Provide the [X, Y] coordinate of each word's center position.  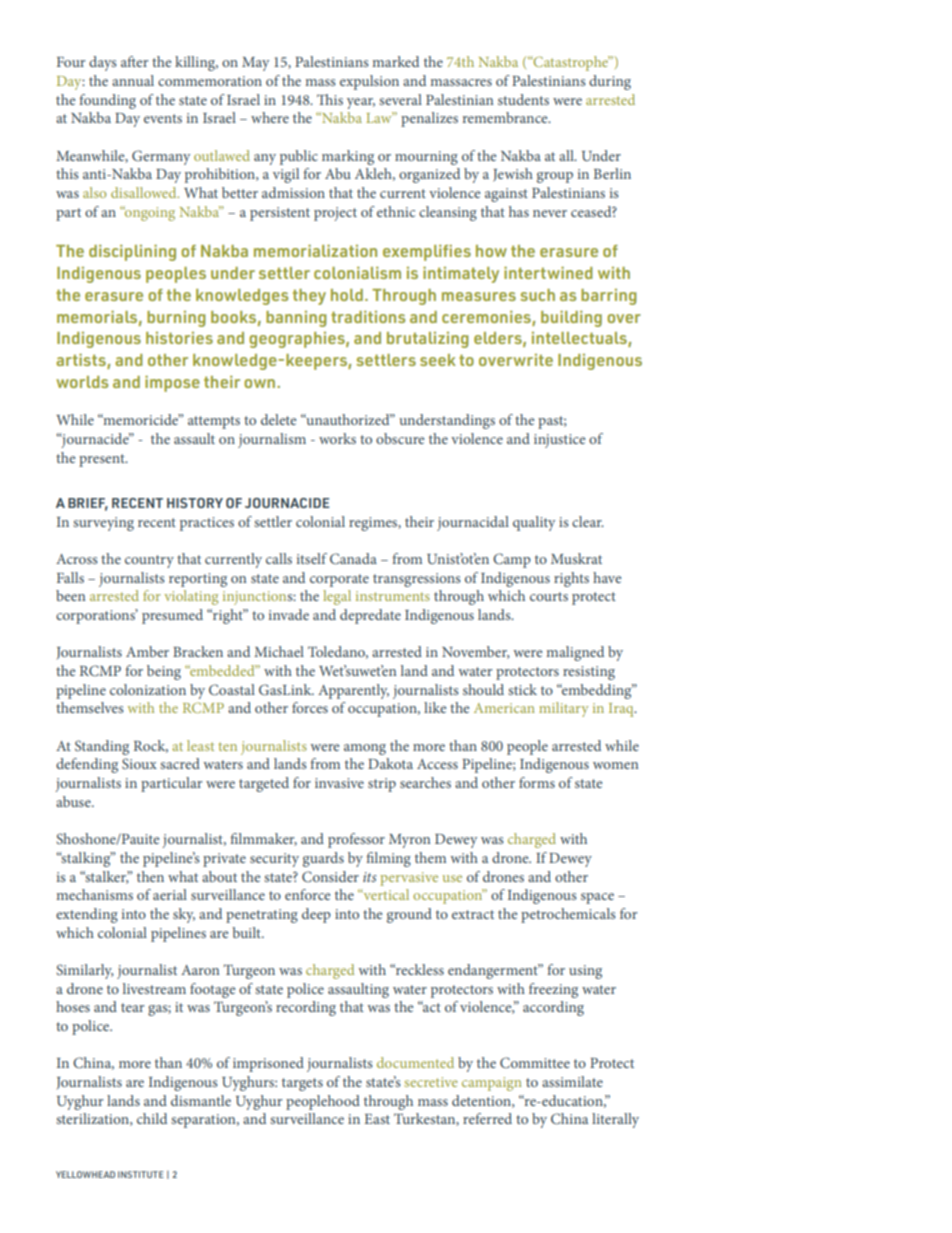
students [523, 99]
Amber [147, 651]
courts [549, 596]
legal [337, 597]
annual [133, 80]
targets [302, 1084]
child [152, 1118]
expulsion [369, 82]
